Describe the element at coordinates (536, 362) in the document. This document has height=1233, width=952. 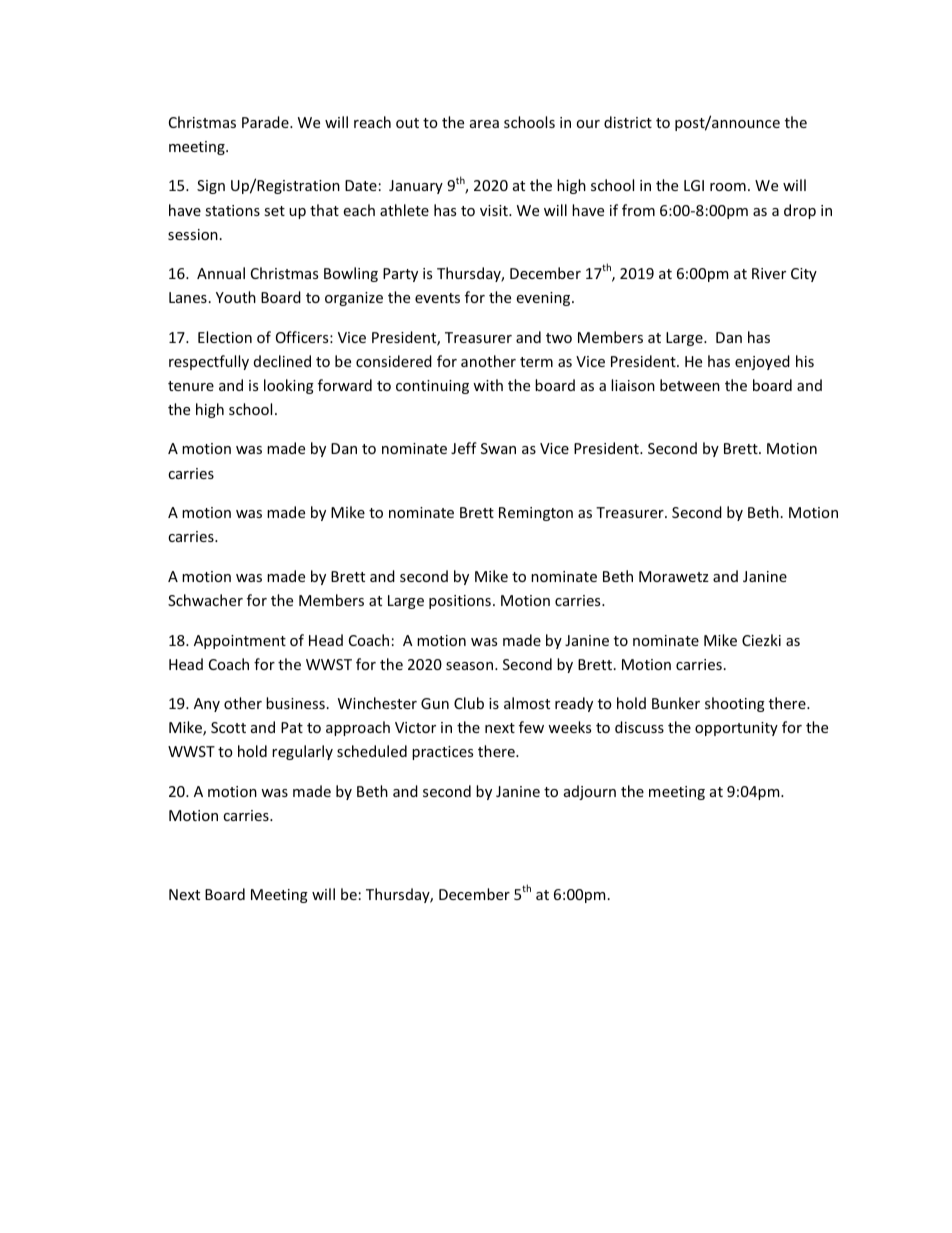
I see `term` at that location.
